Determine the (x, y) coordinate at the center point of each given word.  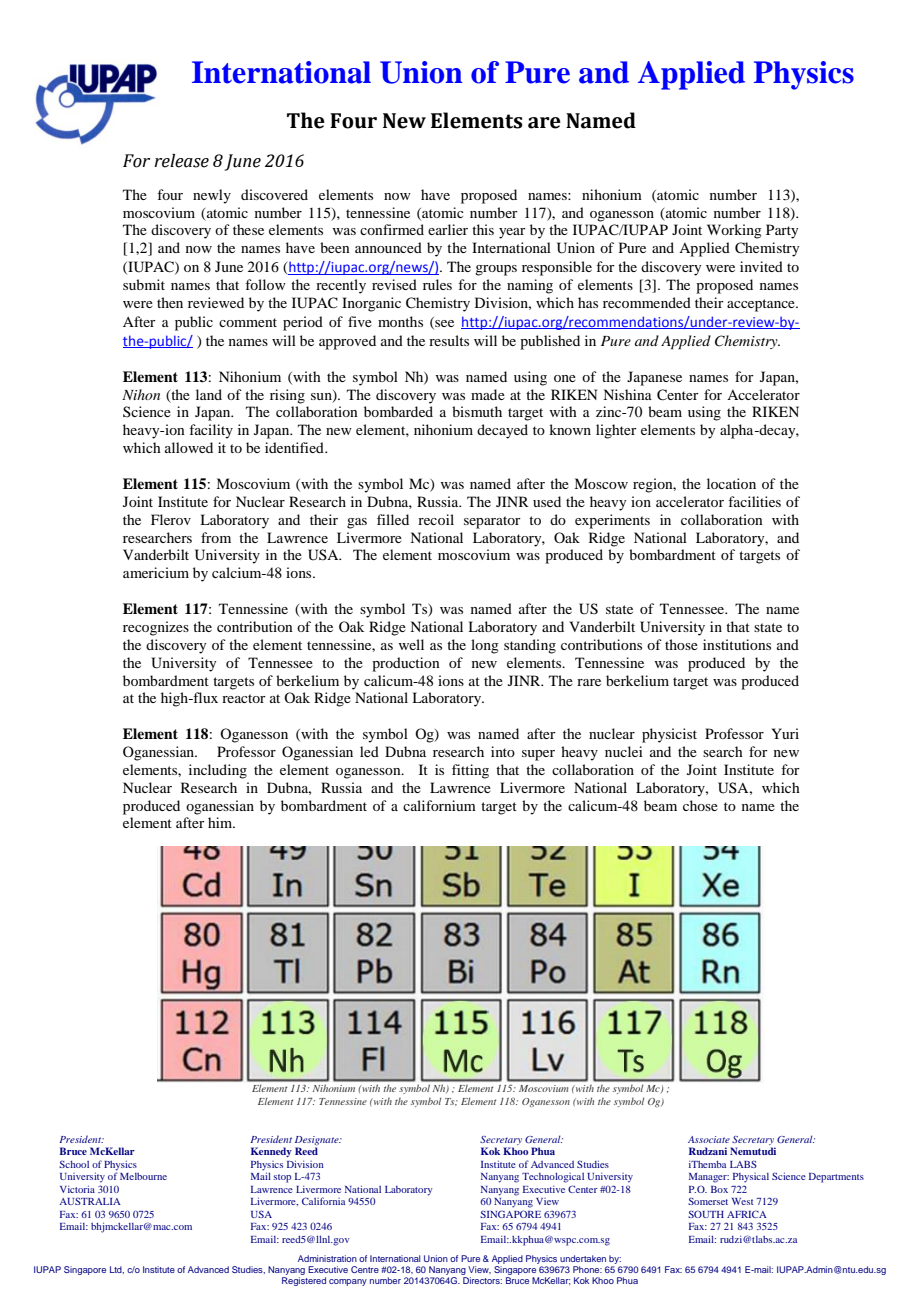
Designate (318, 1140)
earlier (448, 229)
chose (700, 805)
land (209, 394)
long (485, 646)
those (681, 644)
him (221, 822)
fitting (470, 771)
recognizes (156, 628)
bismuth (477, 411)
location (731, 483)
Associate (709, 1139)
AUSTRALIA (90, 1201)
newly (212, 196)
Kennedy (271, 1152)
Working (734, 231)
